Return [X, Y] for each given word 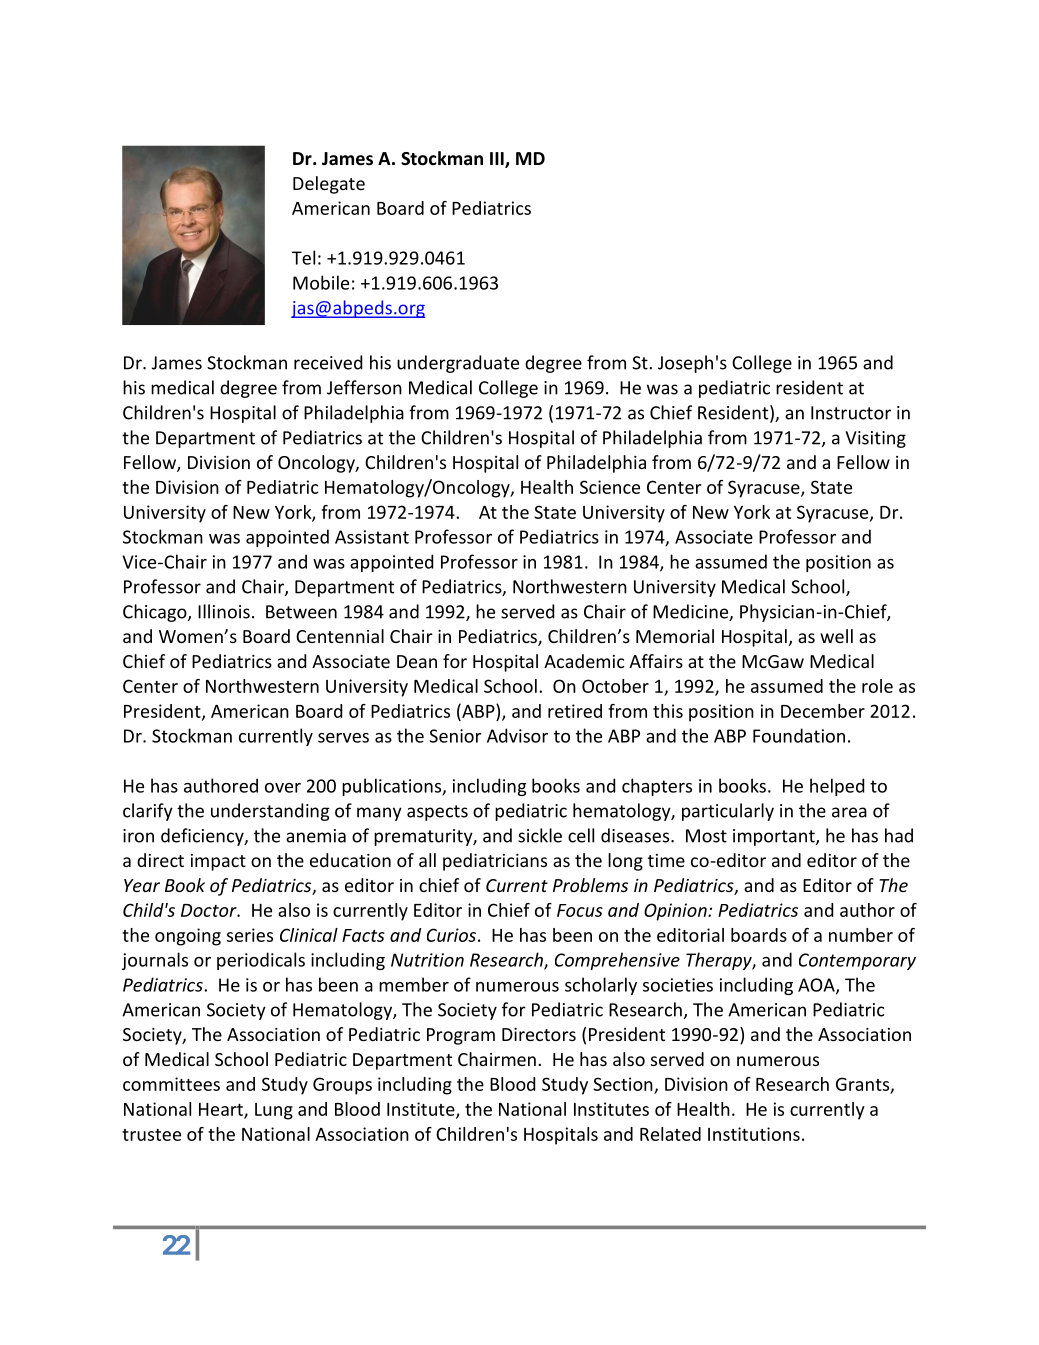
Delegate [329, 185]
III [498, 160]
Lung [274, 1111]
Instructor [851, 413]
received [328, 362]
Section [623, 1084]
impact [218, 862]
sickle [540, 835]
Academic [584, 661]
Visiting [875, 439]
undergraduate [458, 364]
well [836, 636]
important [775, 837]
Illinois [224, 611]
